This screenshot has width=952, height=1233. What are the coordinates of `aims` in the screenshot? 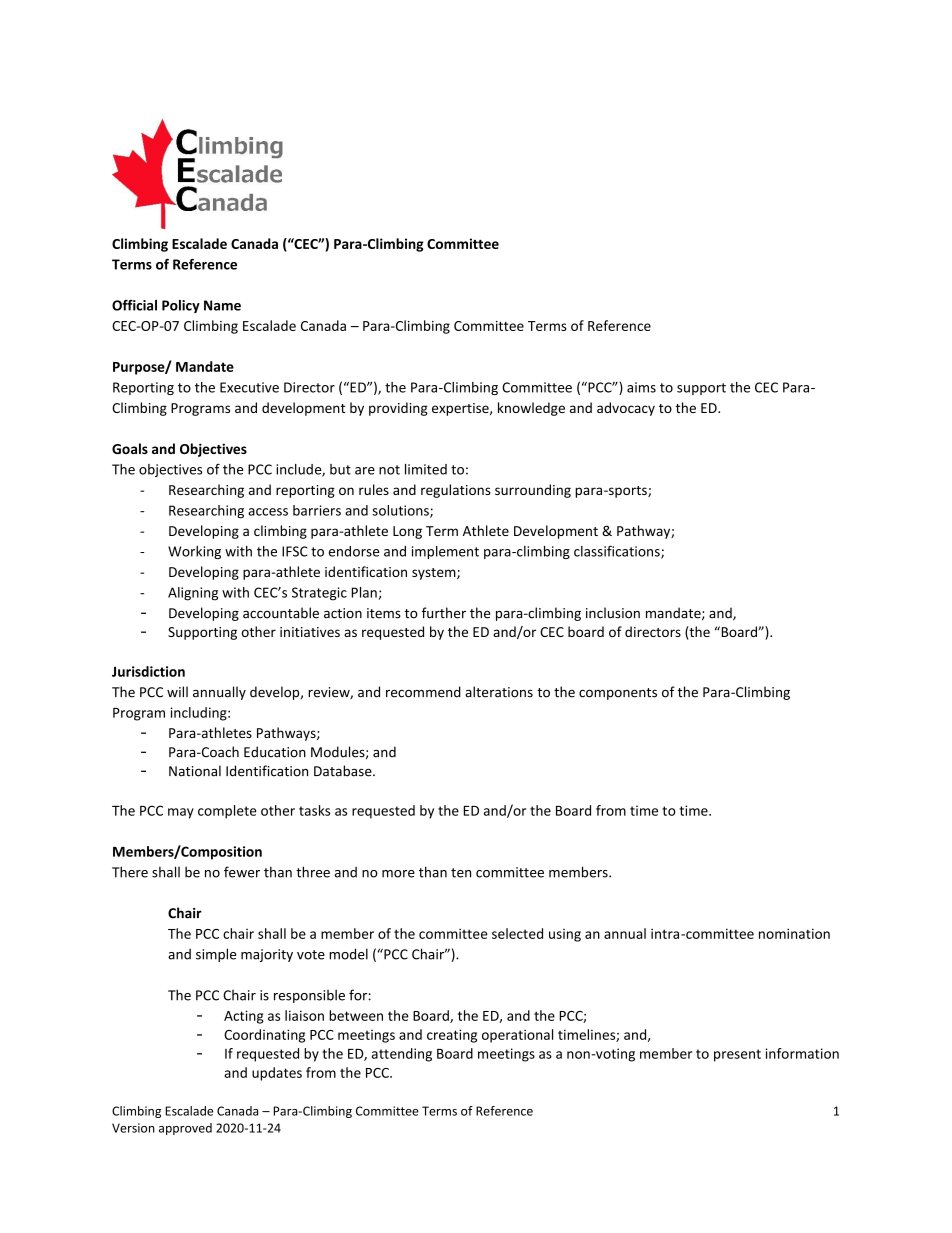 It's located at (641, 387).
